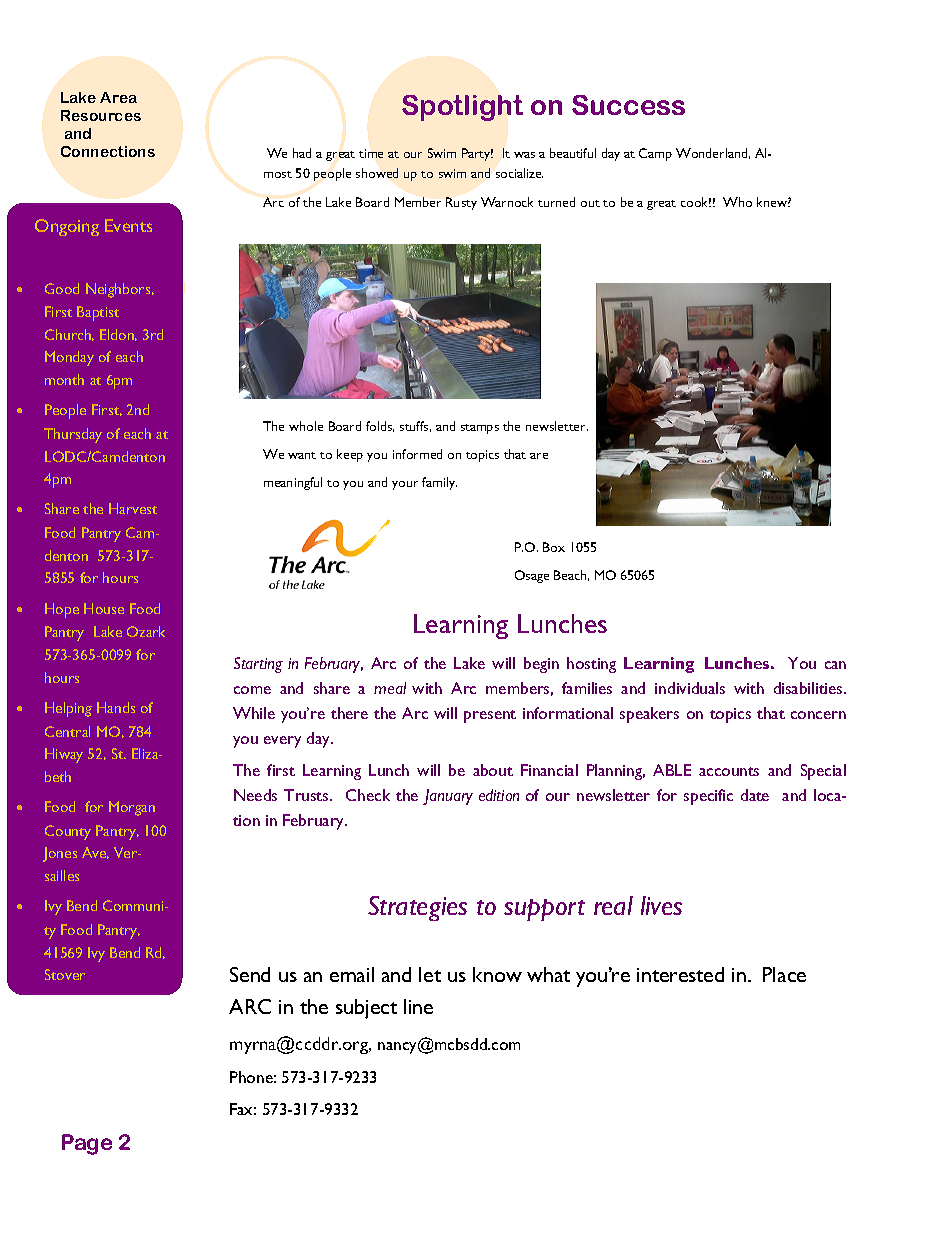 The width and height of the document is (952, 1233). What do you see at coordinates (69, 358) in the document?
I see `Monday` at bounding box center [69, 358].
